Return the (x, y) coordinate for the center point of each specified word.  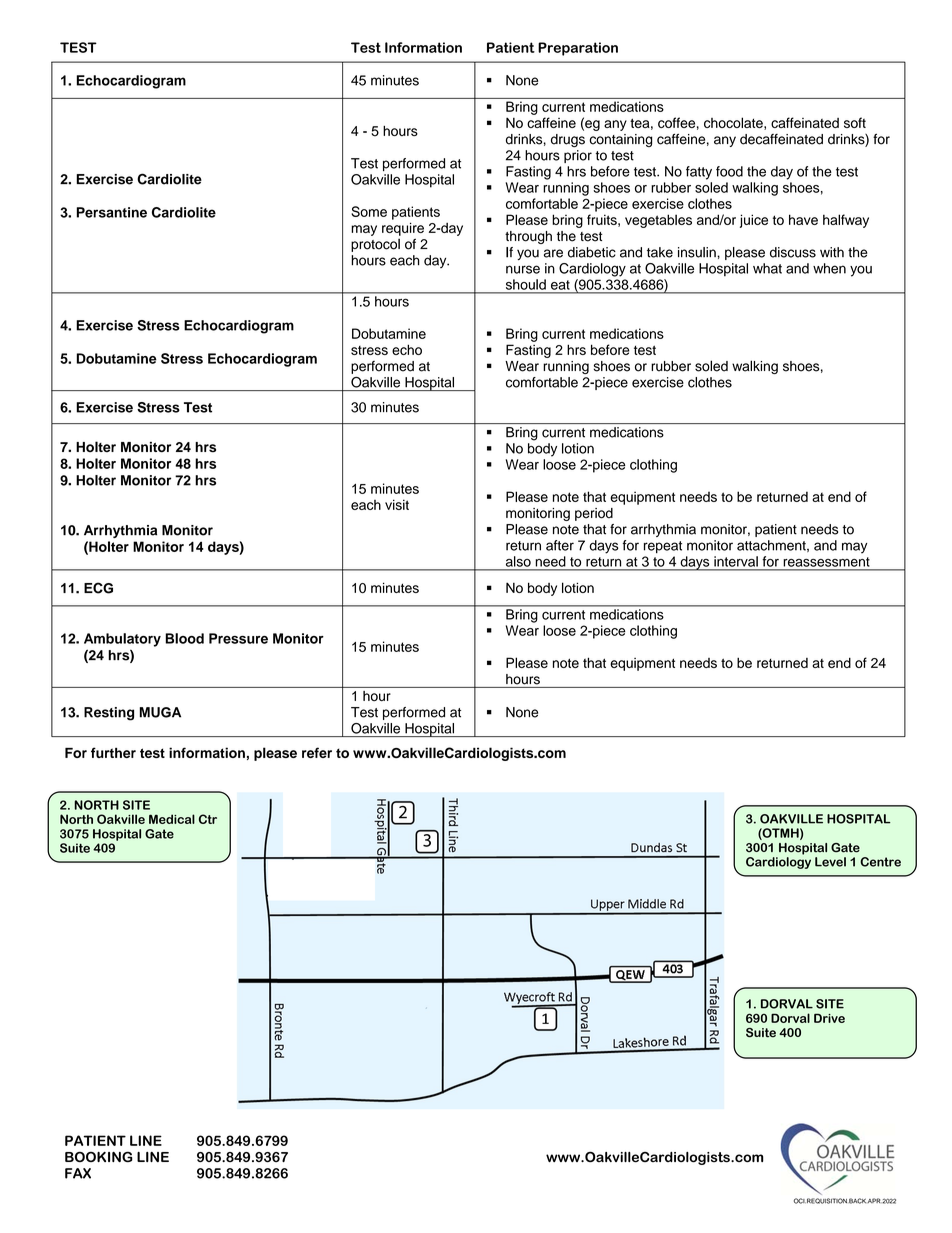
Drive (829, 1018)
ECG (98, 588)
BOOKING (99, 1156)
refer (317, 752)
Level (830, 862)
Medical (172, 819)
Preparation (578, 49)
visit (397, 504)
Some (369, 211)
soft (855, 122)
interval (736, 561)
